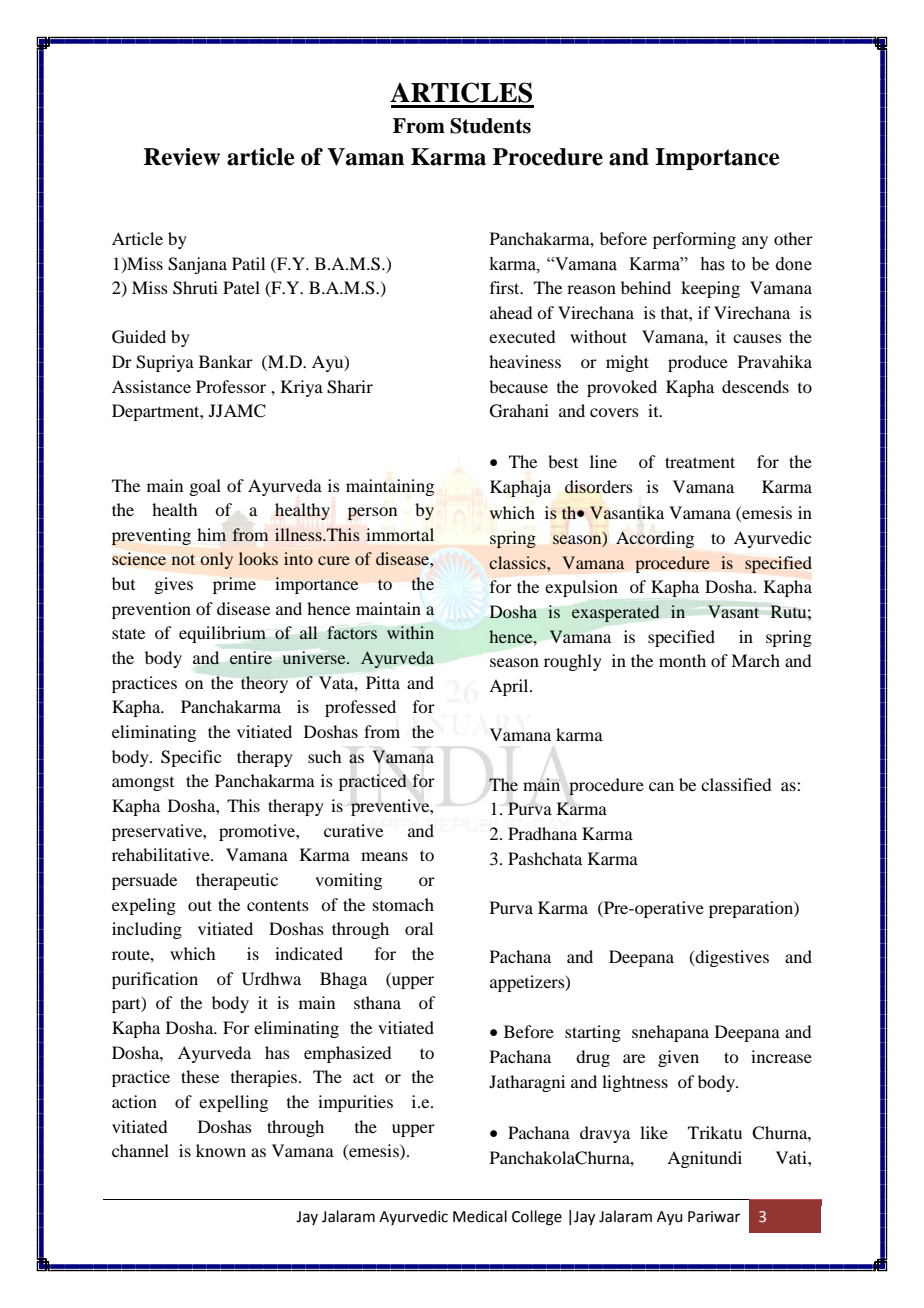  Describe the element at coordinates (510, 687) in the screenshot. I see `April` at that location.
